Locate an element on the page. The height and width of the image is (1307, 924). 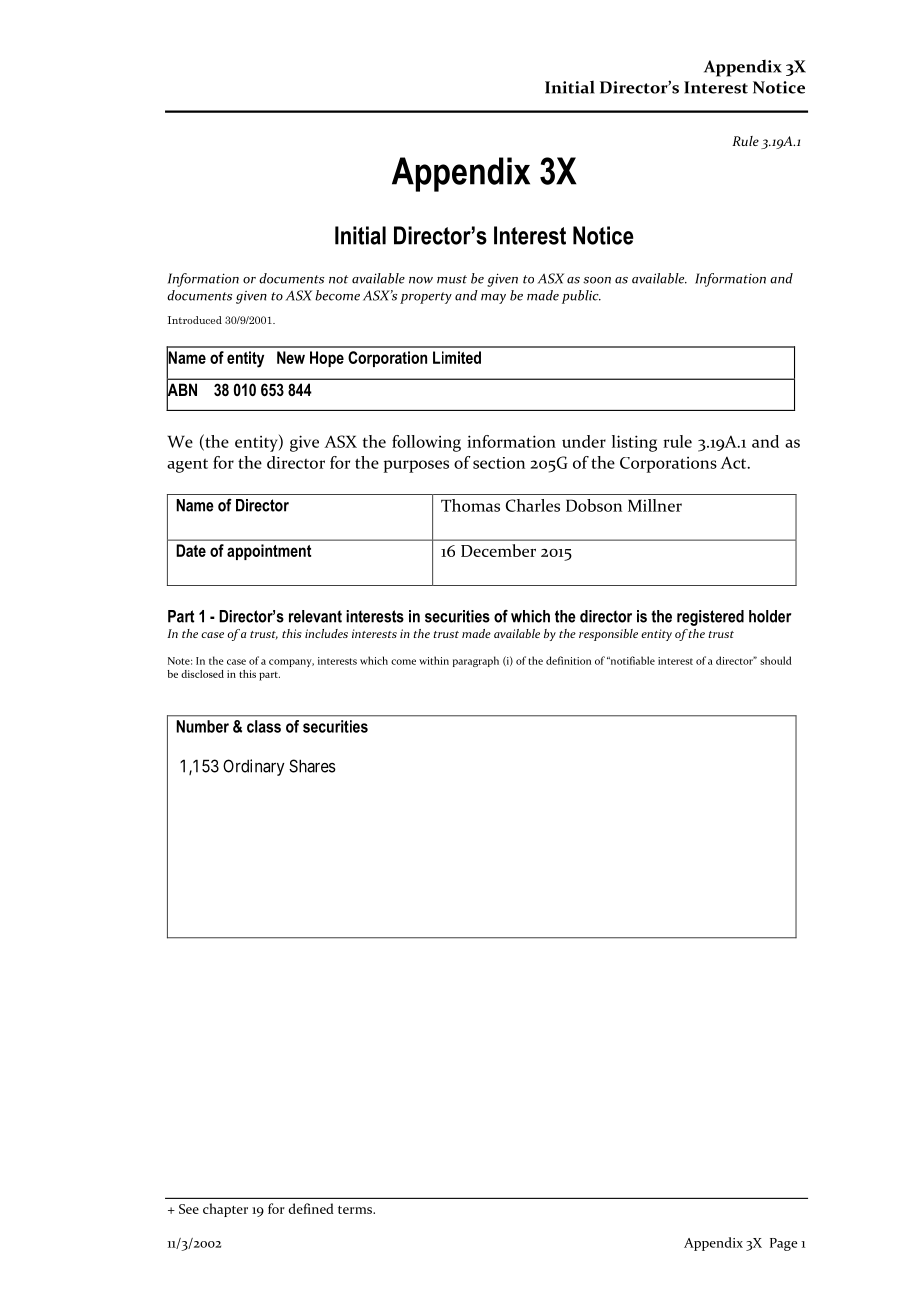
Ordinary is located at coordinates (254, 767).
